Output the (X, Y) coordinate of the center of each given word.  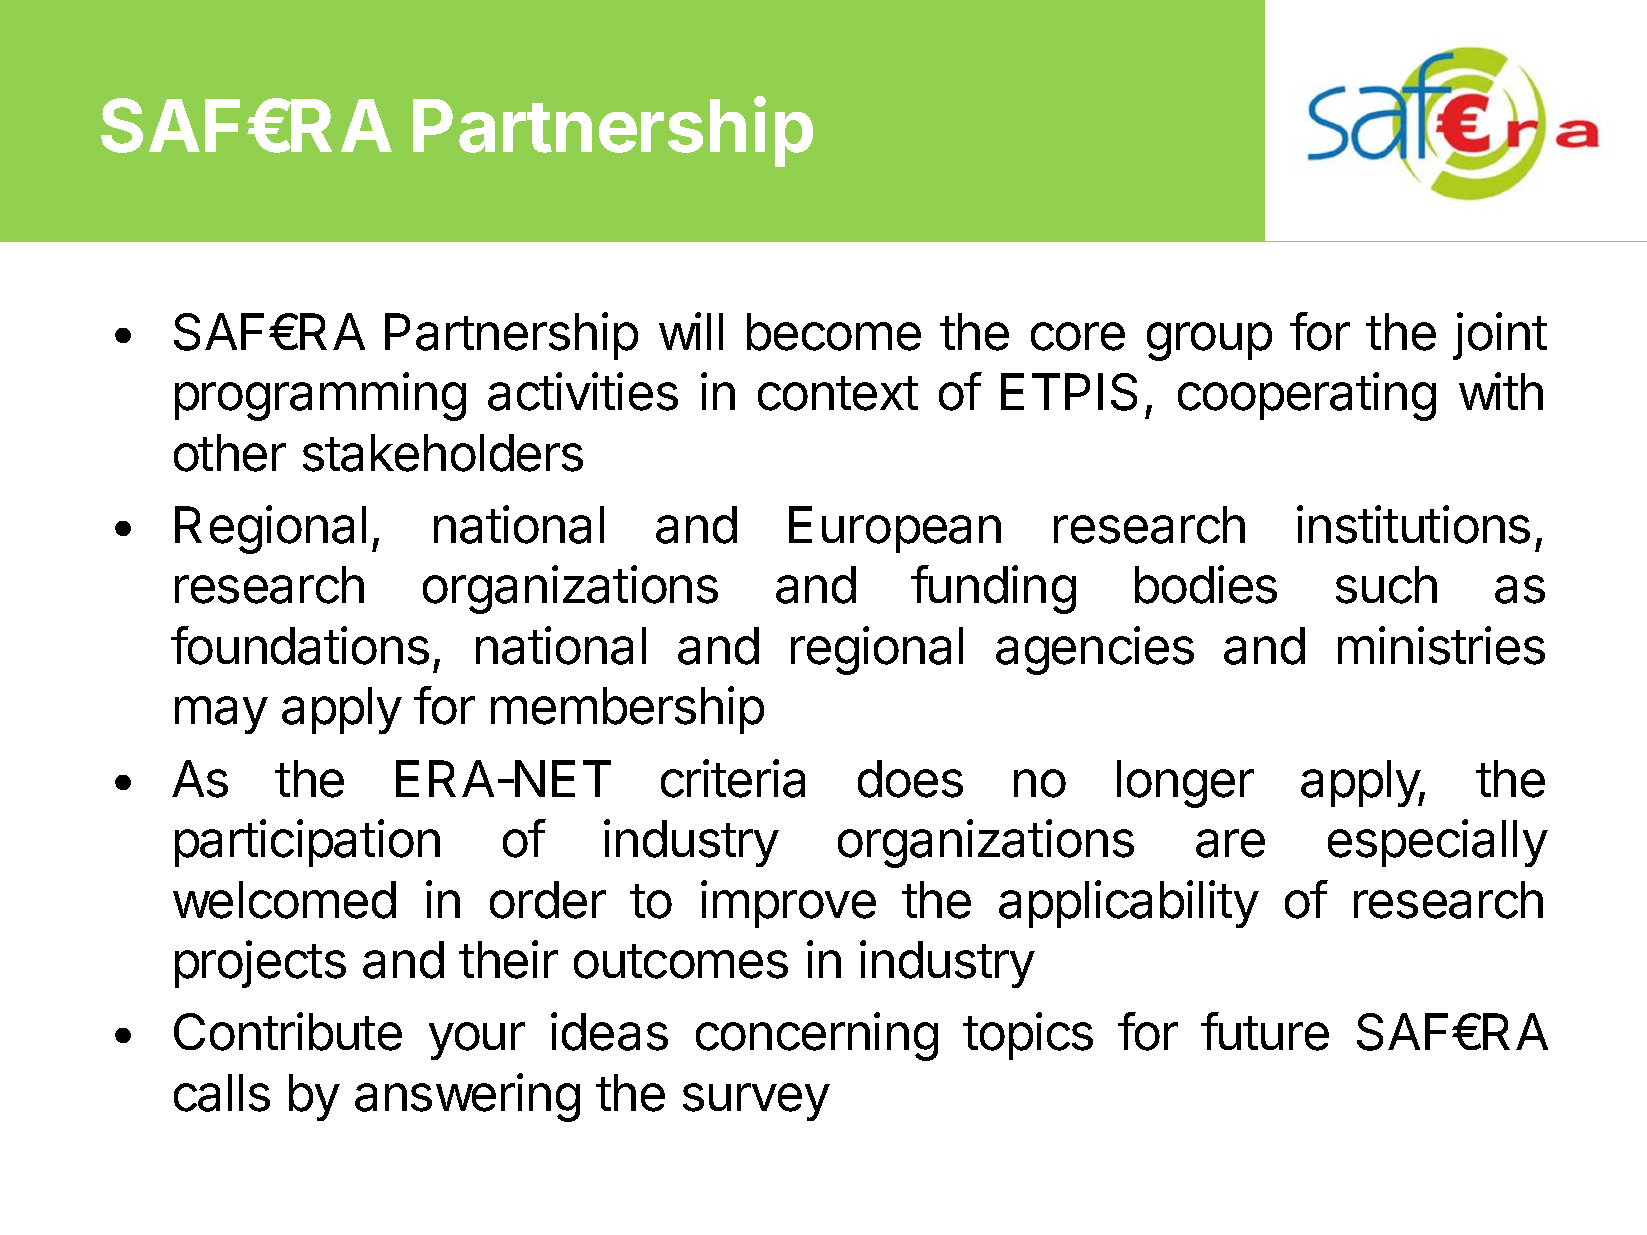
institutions (1413, 524)
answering (467, 1097)
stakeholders (443, 453)
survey (756, 1102)
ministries (1441, 645)
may (221, 715)
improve (788, 904)
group (1209, 341)
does (910, 779)
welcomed (284, 900)
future (1265, 1031)
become (834, 332)
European (895, 529)
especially (1438, 843)
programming (320, 396)
